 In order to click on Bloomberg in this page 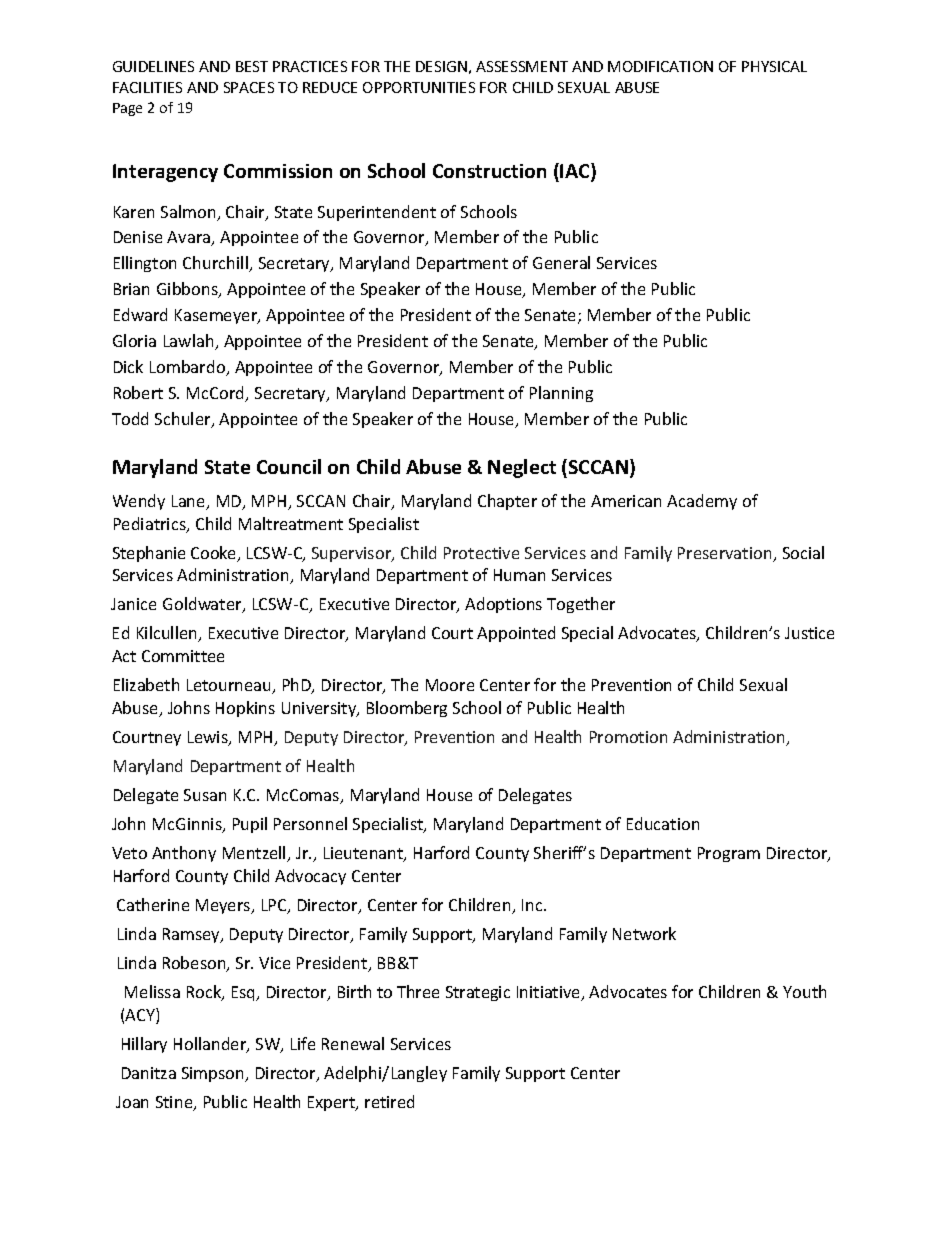, I will do `click(407, 709)`.
